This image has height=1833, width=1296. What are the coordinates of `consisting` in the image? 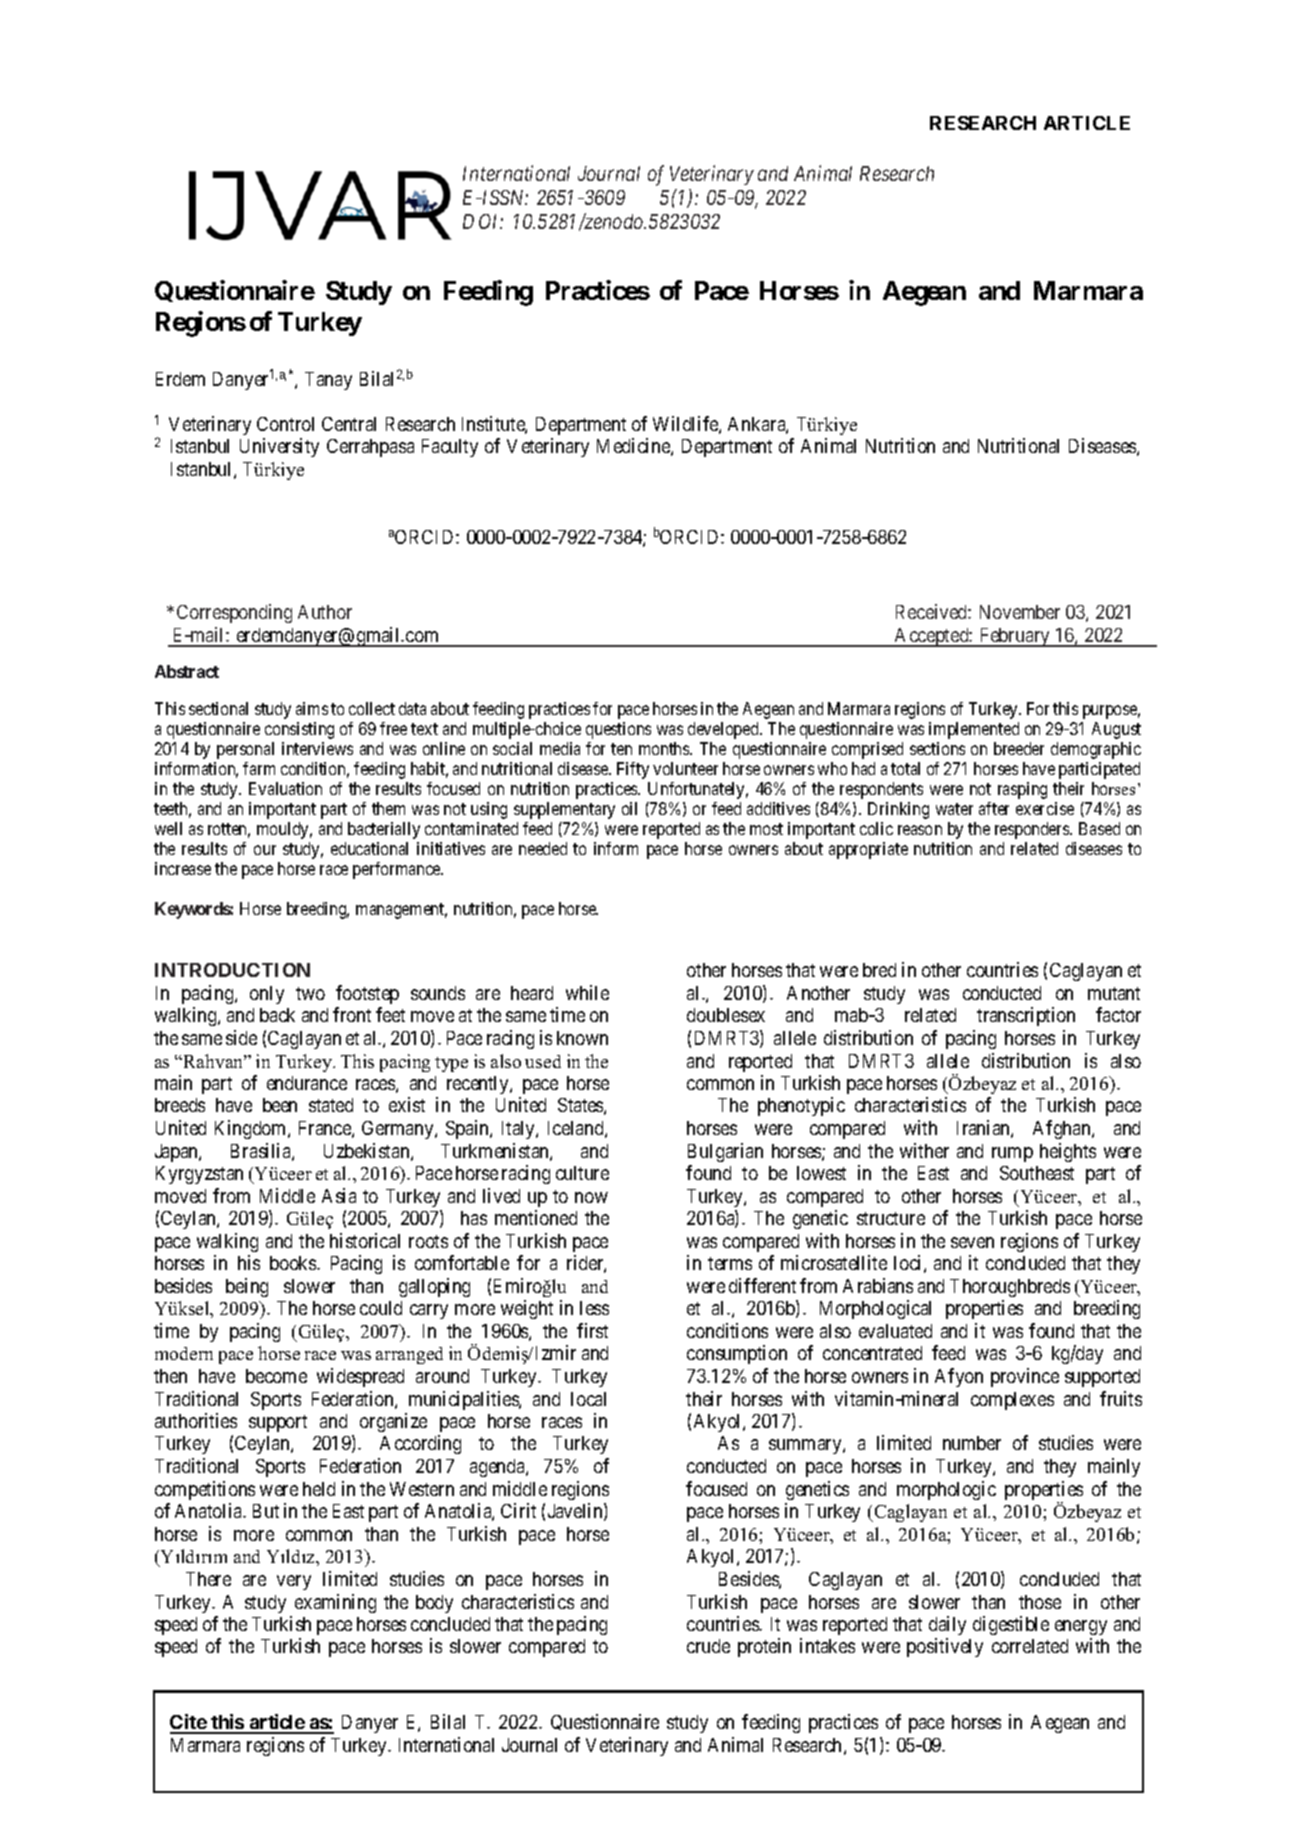 It's located at (299, 730).
